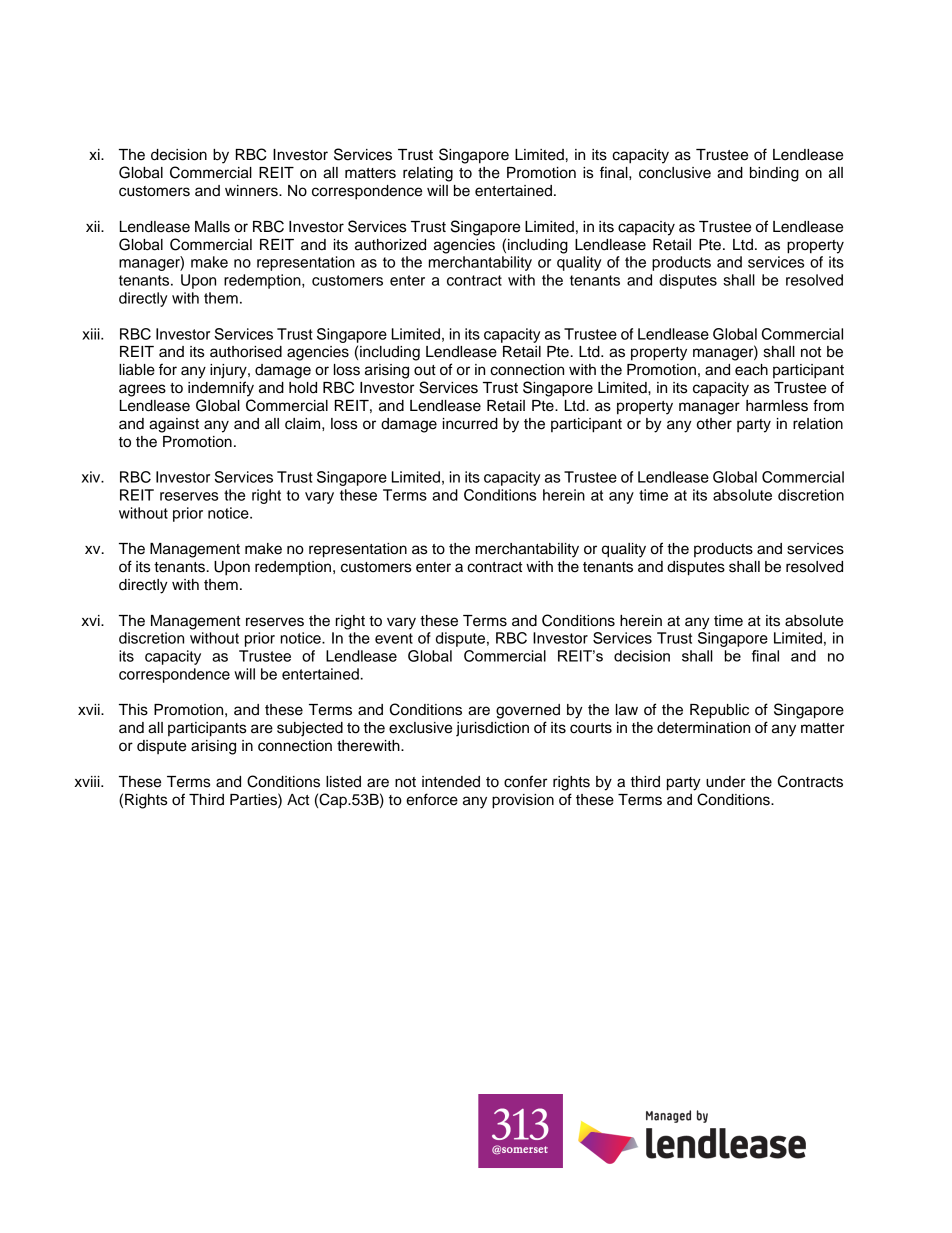 The width and height of the page is (952, 1233). What do you see at coordinates (394, 638) in the page?
I see `event` at bounding box center [394, 638].
